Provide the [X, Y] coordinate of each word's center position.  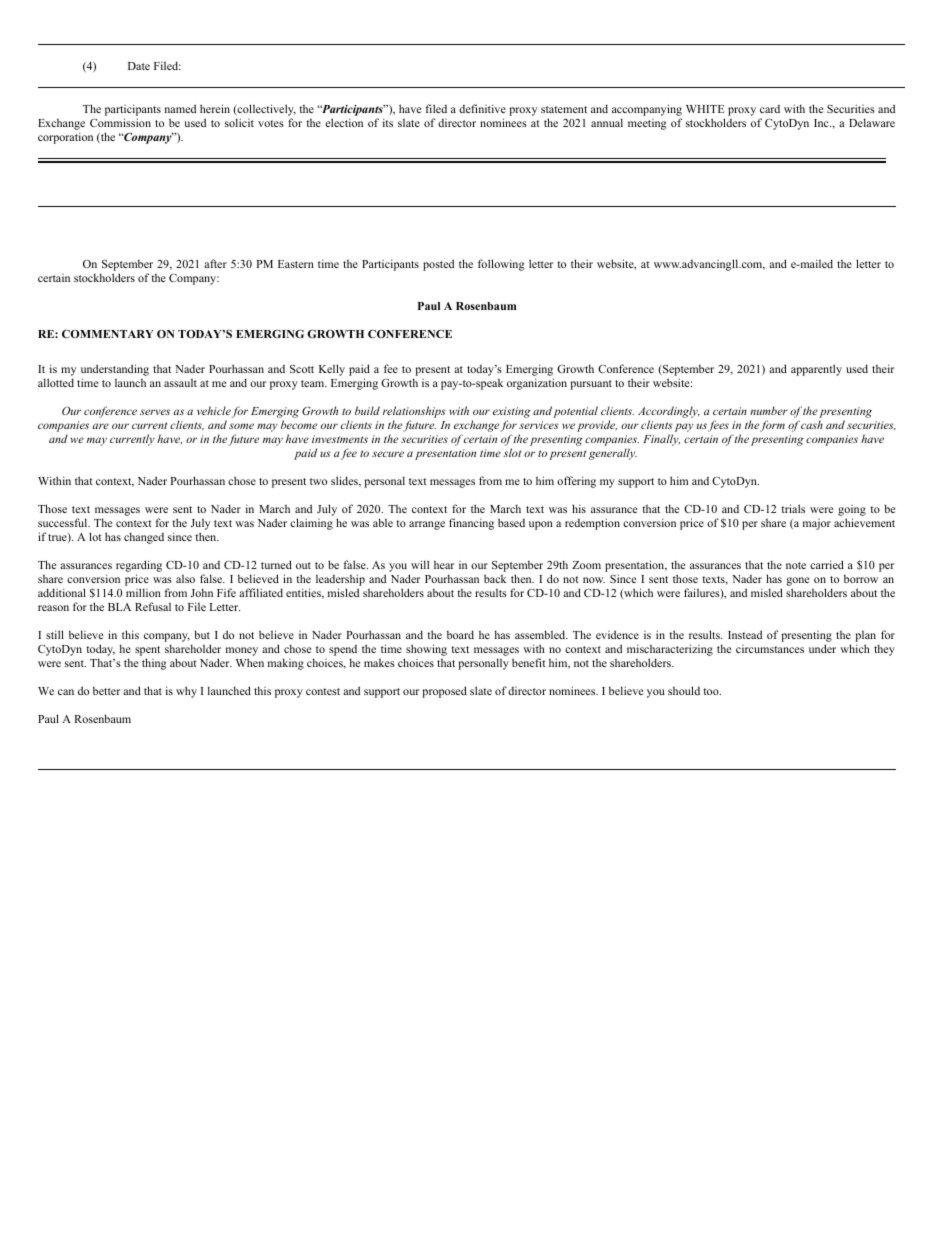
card [770, 109]
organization [537, 384]
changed [144, 538]
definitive [482, 108]
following [501, 265]
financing [471, 524]
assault [180, 382]
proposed [444, 692]
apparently [816, 370]
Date [139, 66]
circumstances [770, 649]
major [817, 524]
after [215, 263]
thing [154, 664]
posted [438, 265]
